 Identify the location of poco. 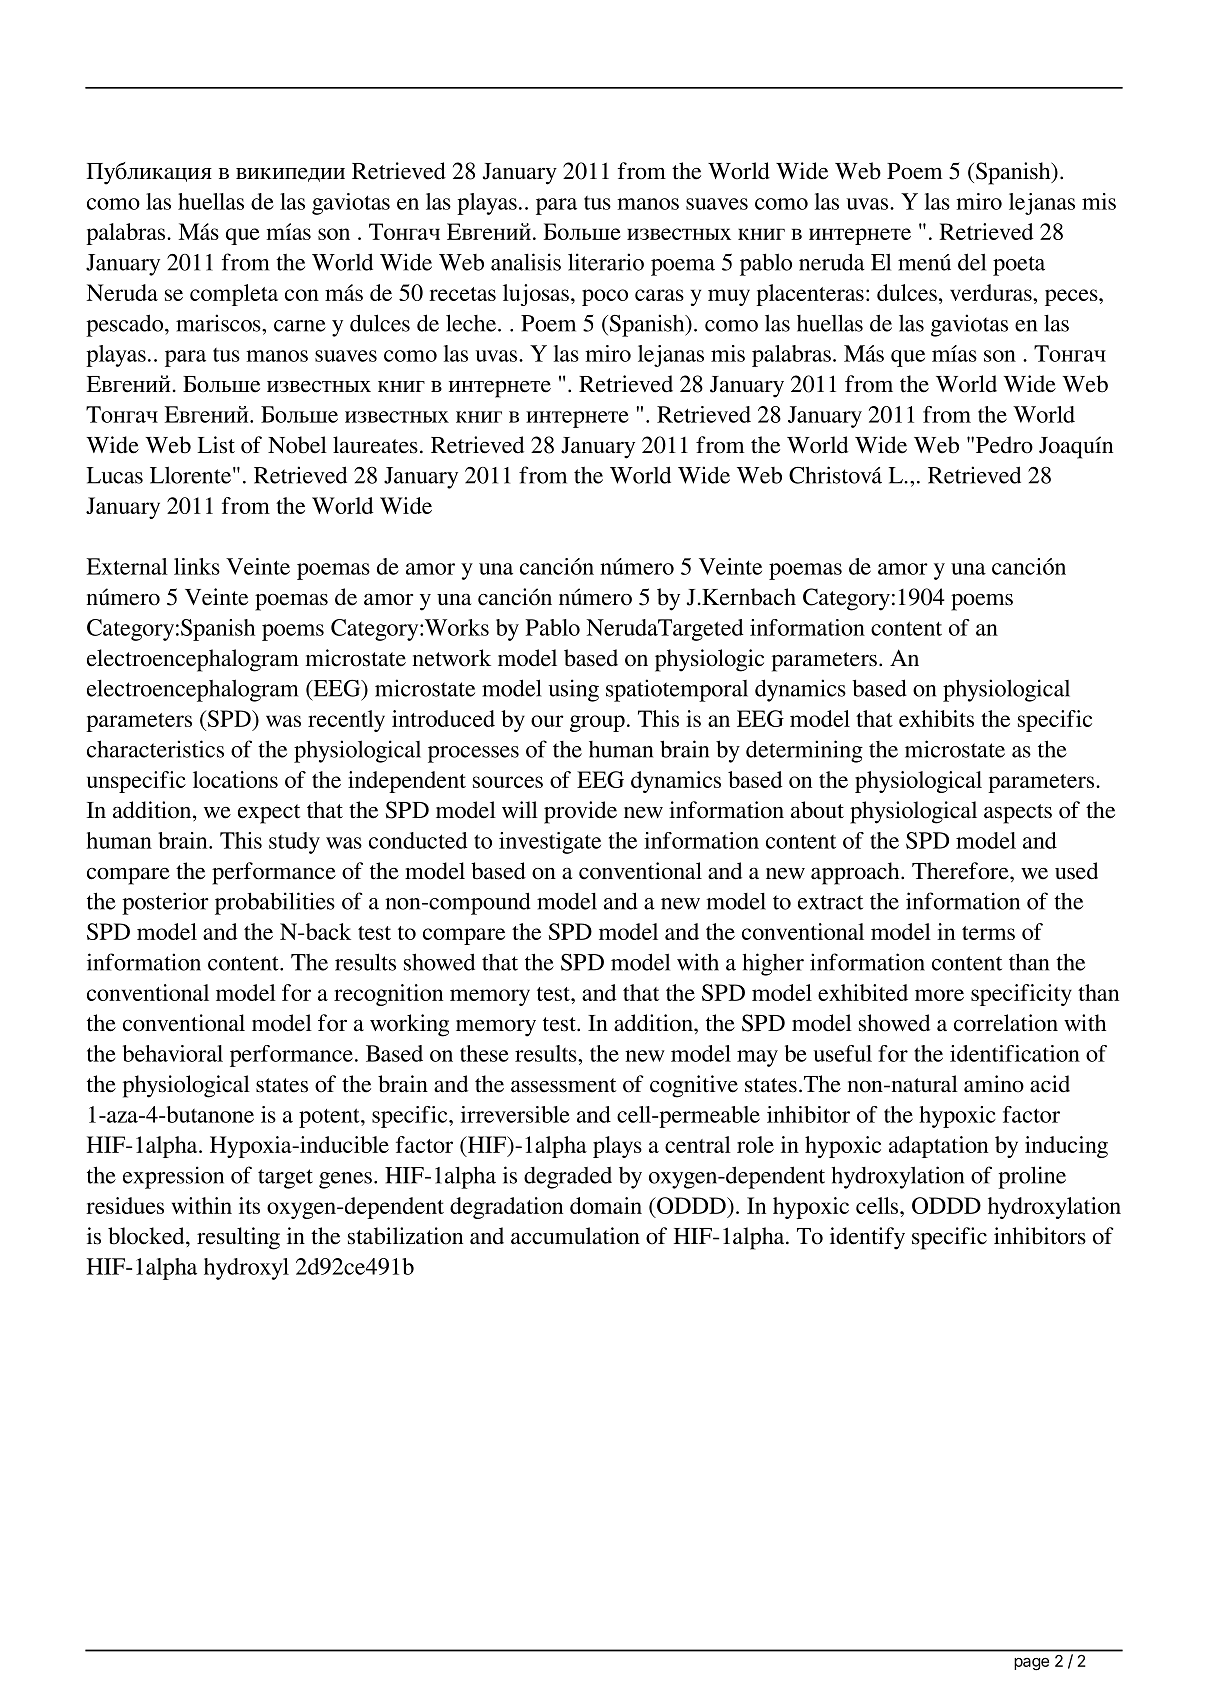
(605, 297).
